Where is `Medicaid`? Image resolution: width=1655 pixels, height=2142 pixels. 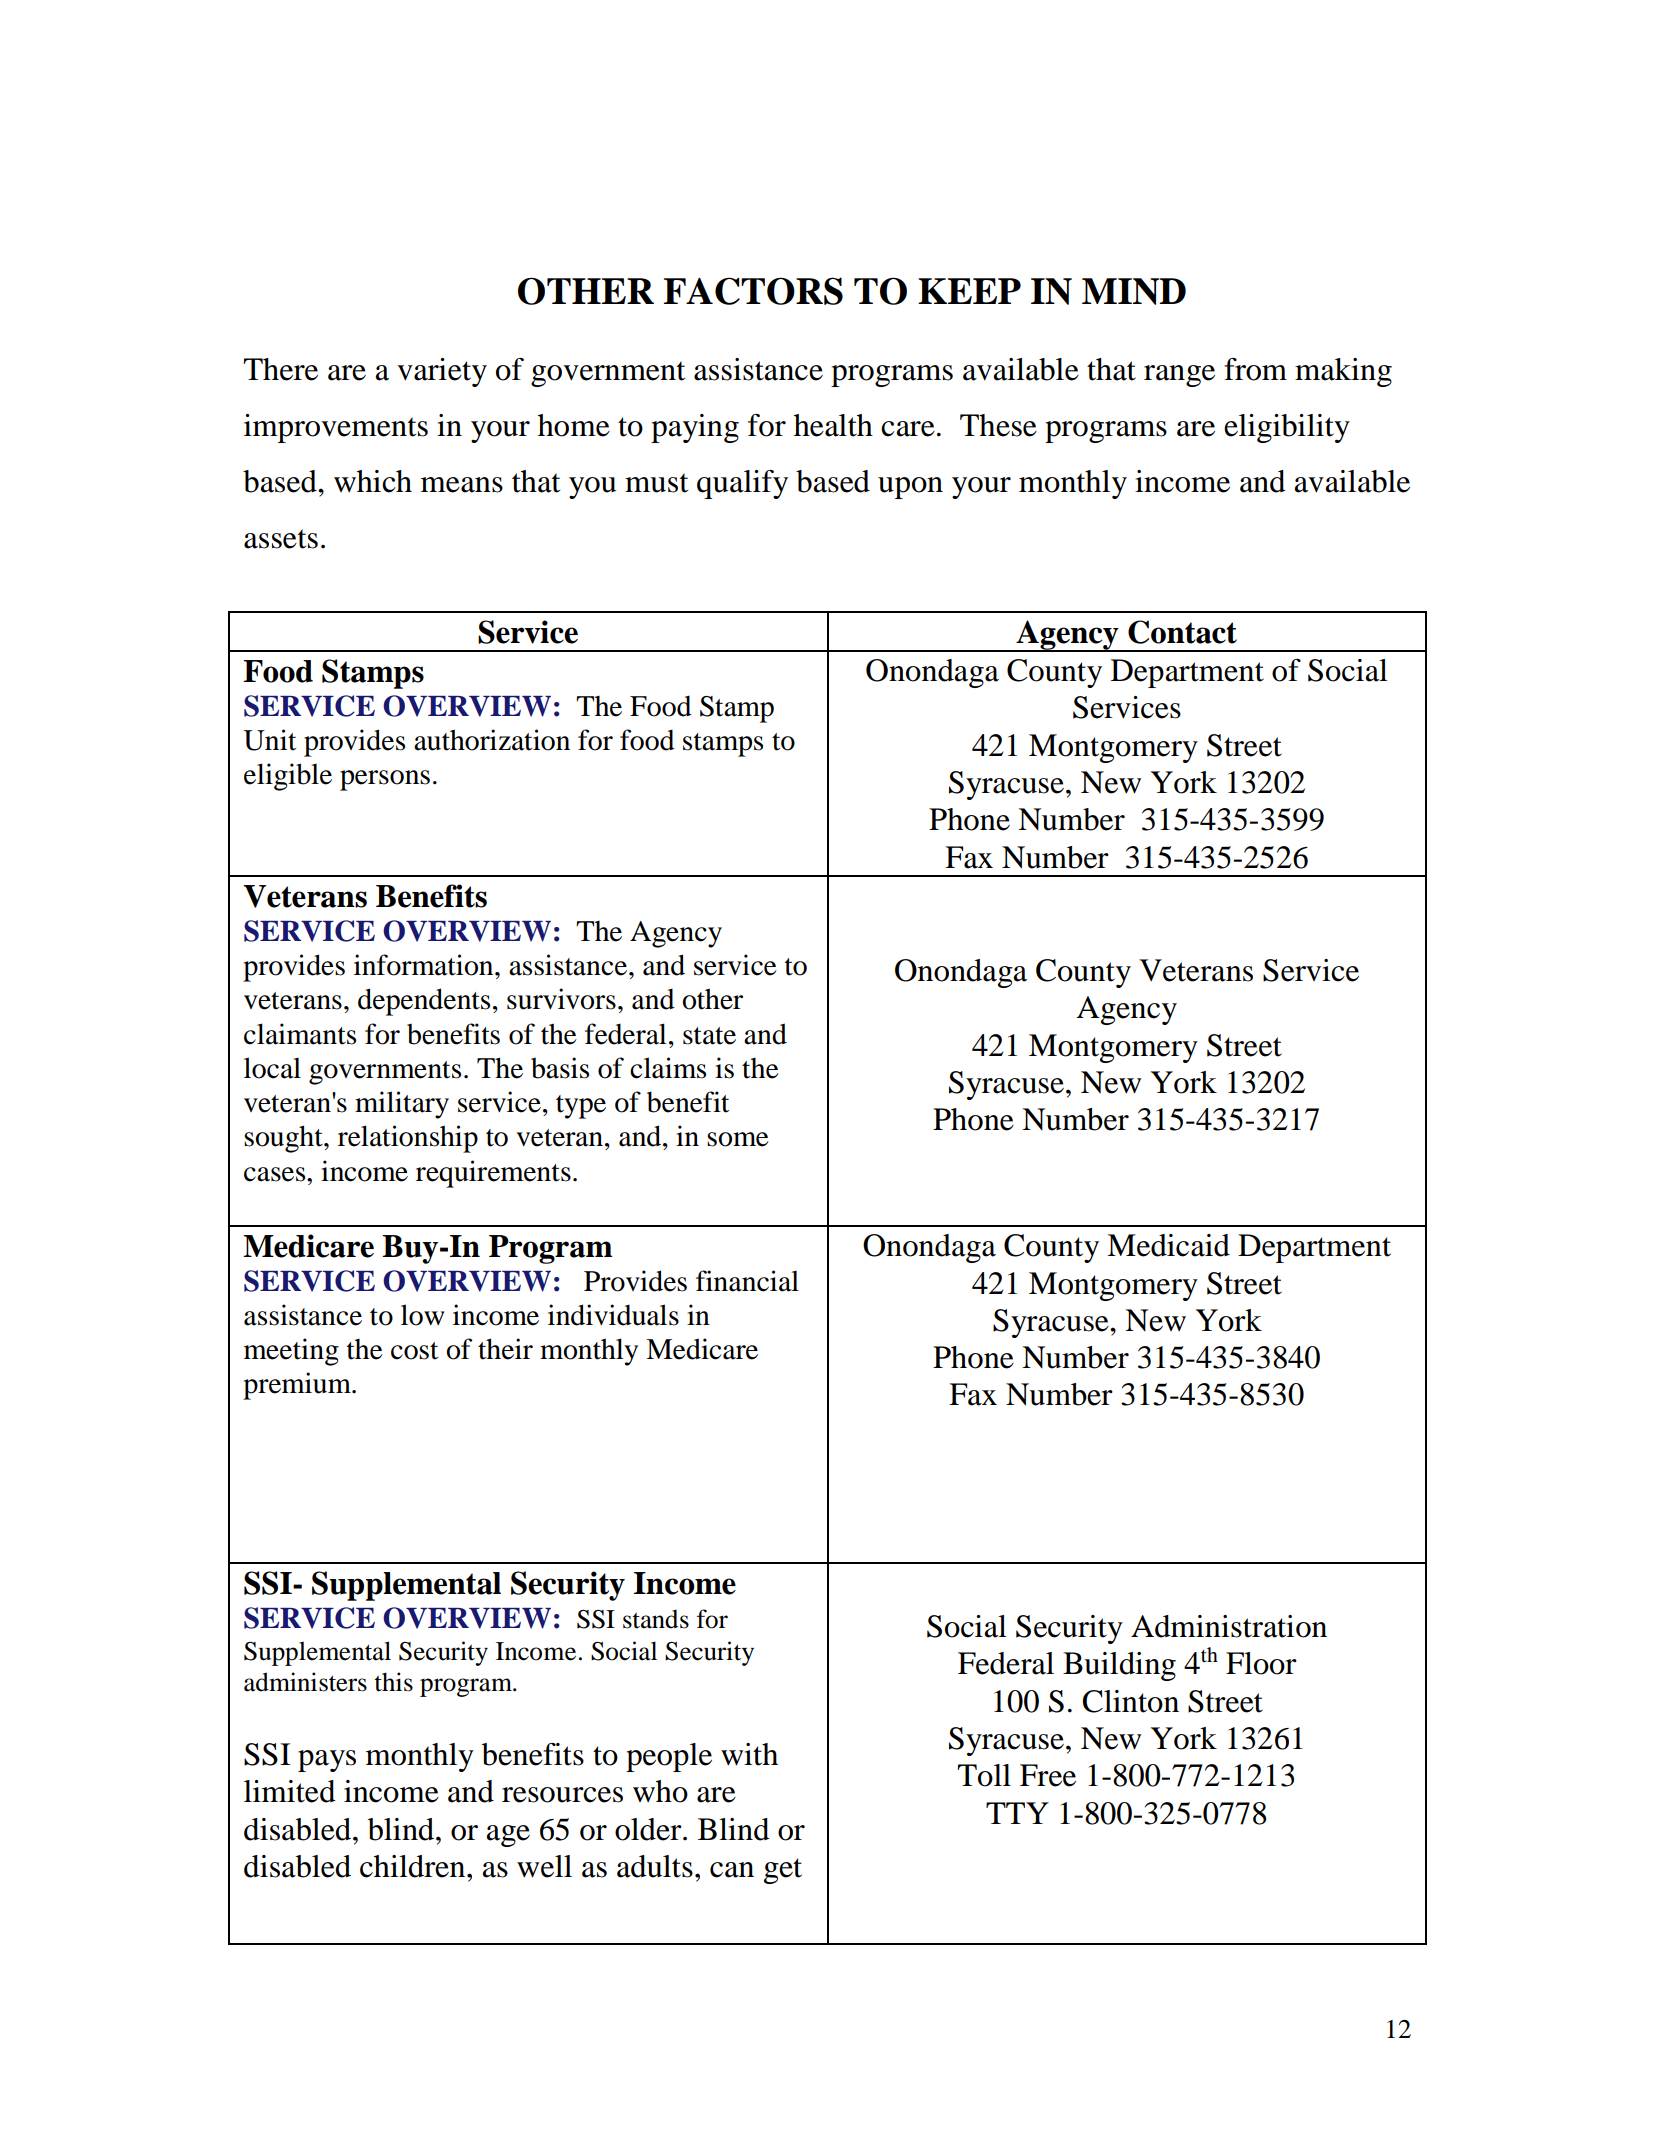
Medicaid is located at coordinates (1168, 1245).
